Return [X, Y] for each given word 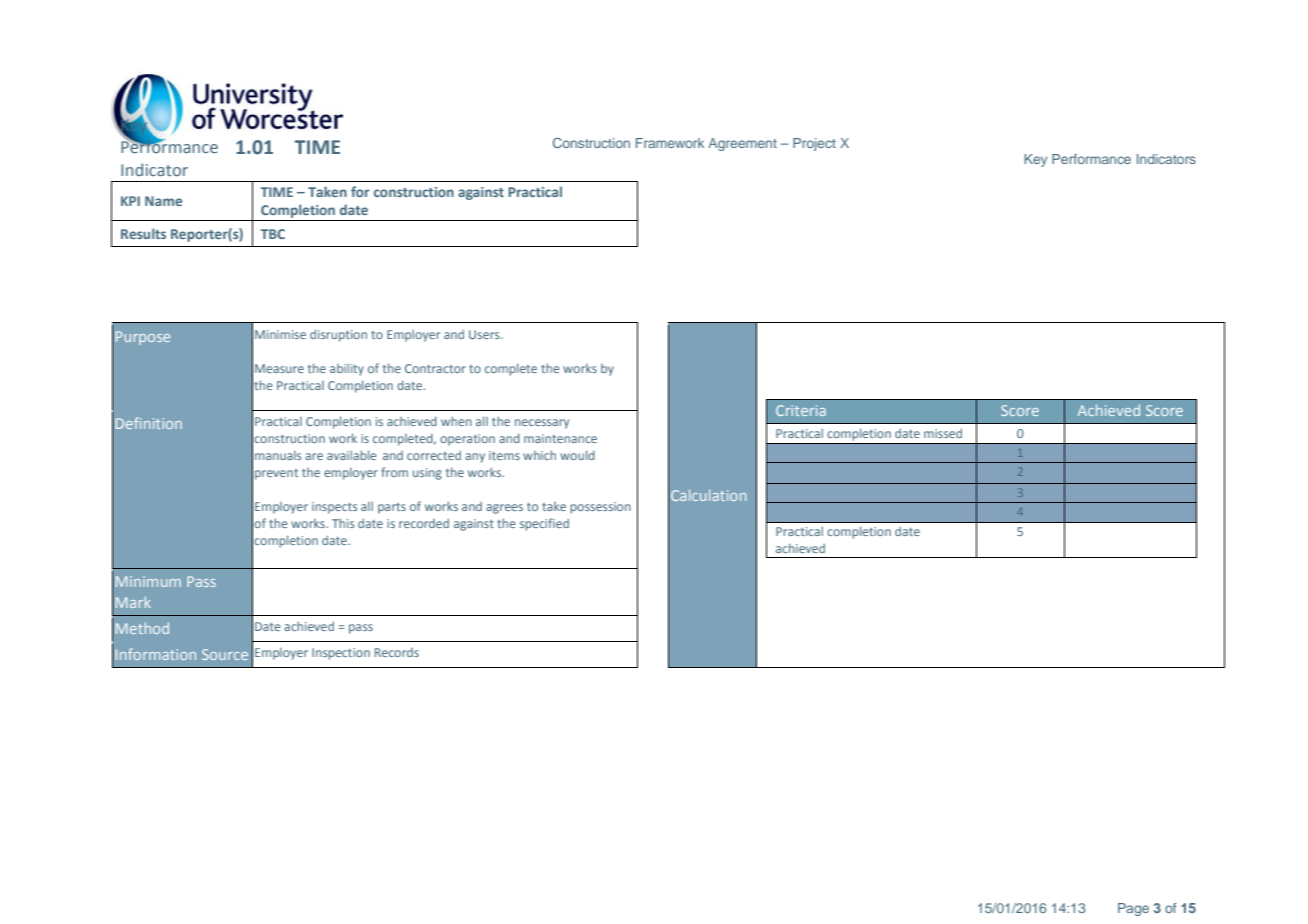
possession [600, 508]
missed [943, 433]
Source [225, 654]
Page [1133, 909]
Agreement [742, 144]
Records [397, 652]
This [343, 523]
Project [814, 144]
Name [163, 201]
